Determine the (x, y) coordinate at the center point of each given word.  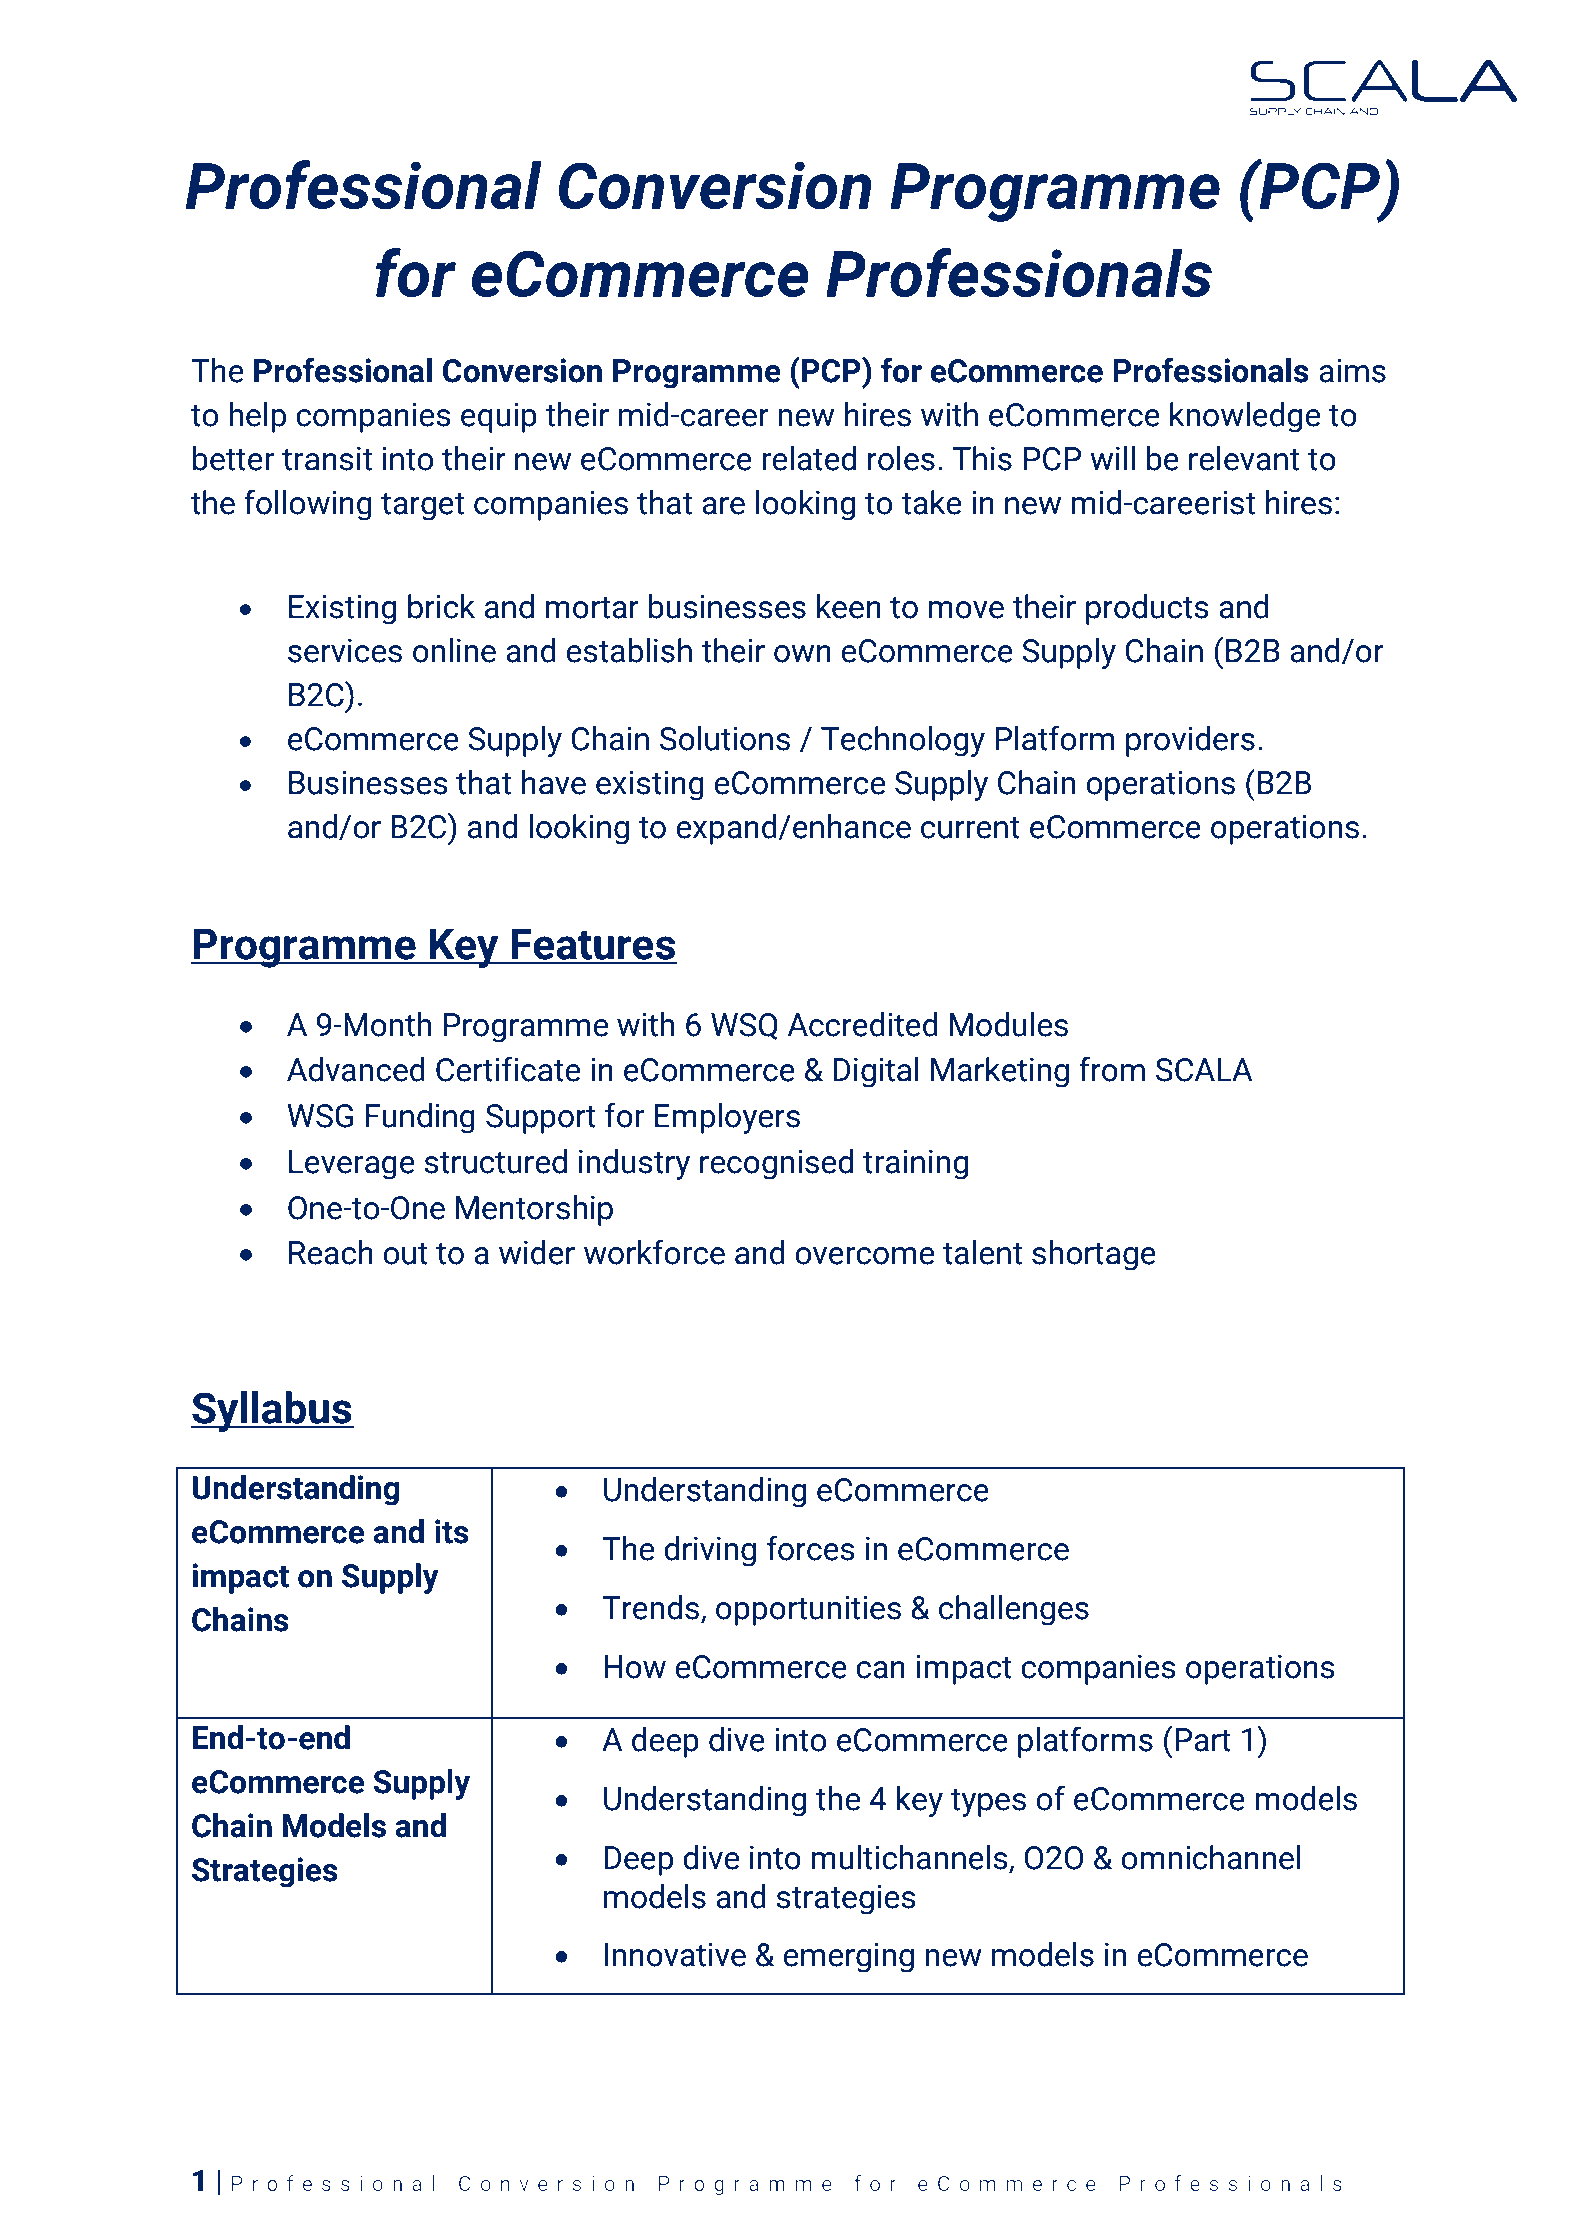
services (345, 651)
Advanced (356, 1069)
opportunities (808, 1611)
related (809, 458)
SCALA (1204, 1070)
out (405, 1254)
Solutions (725, 738)
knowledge (1245, 417)
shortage (1094, 1255)
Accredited (863, 1024)
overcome (864, 1256)
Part (1203, 1740)
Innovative (675, 1955)
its (452, 1531)
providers (1190, 741)
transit (327, 459)
